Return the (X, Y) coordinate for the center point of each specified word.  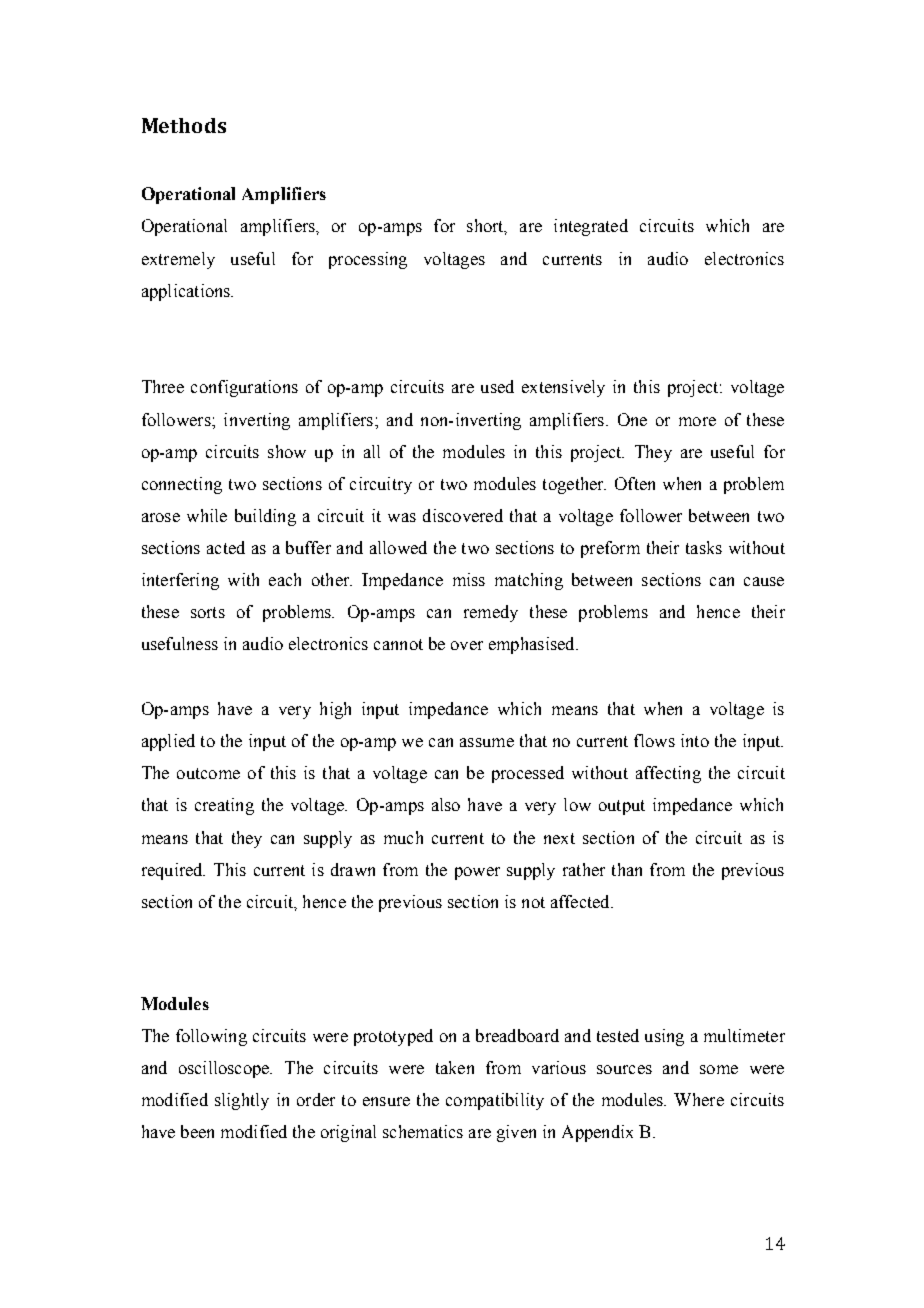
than (627, 869)
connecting (182, 485)
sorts (208, 612)
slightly (242, 1101)
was (402, 517)
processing (368, 260)
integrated (591, 227)
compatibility (495, 1101)
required (173, 871)
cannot (398, 644)
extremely (178, 260)
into (695, 740)
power (477, 873)
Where (699, 1099)
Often (635, 483)
